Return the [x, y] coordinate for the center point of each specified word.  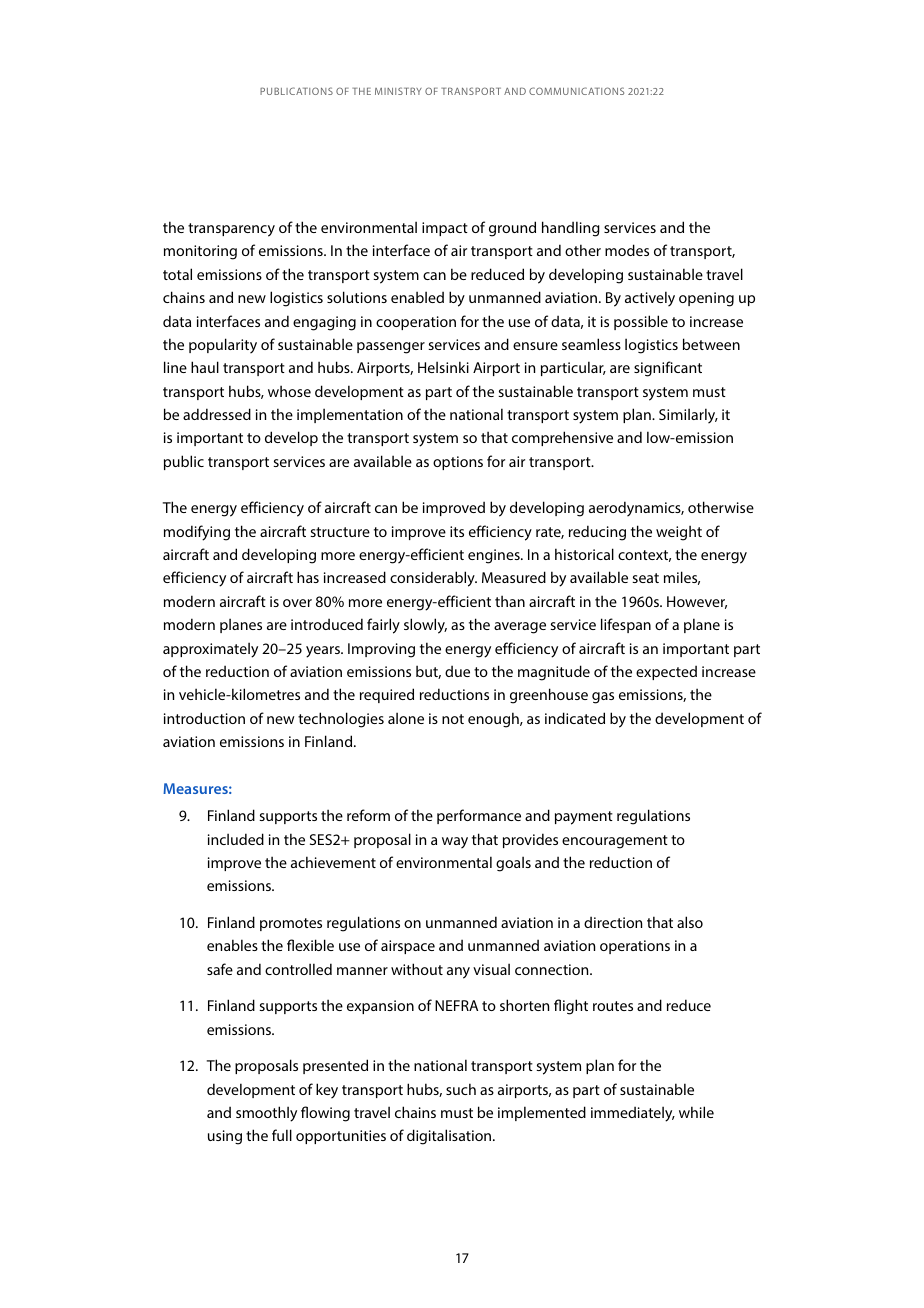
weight [679, 533]
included [236, 839]
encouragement [615, 842]
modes [627, 250]
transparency [231, 230]
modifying [197, 533]
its [457, 531]
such [461, 1089]
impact [445, 229]
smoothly [266, 1114]
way [455, 842]
